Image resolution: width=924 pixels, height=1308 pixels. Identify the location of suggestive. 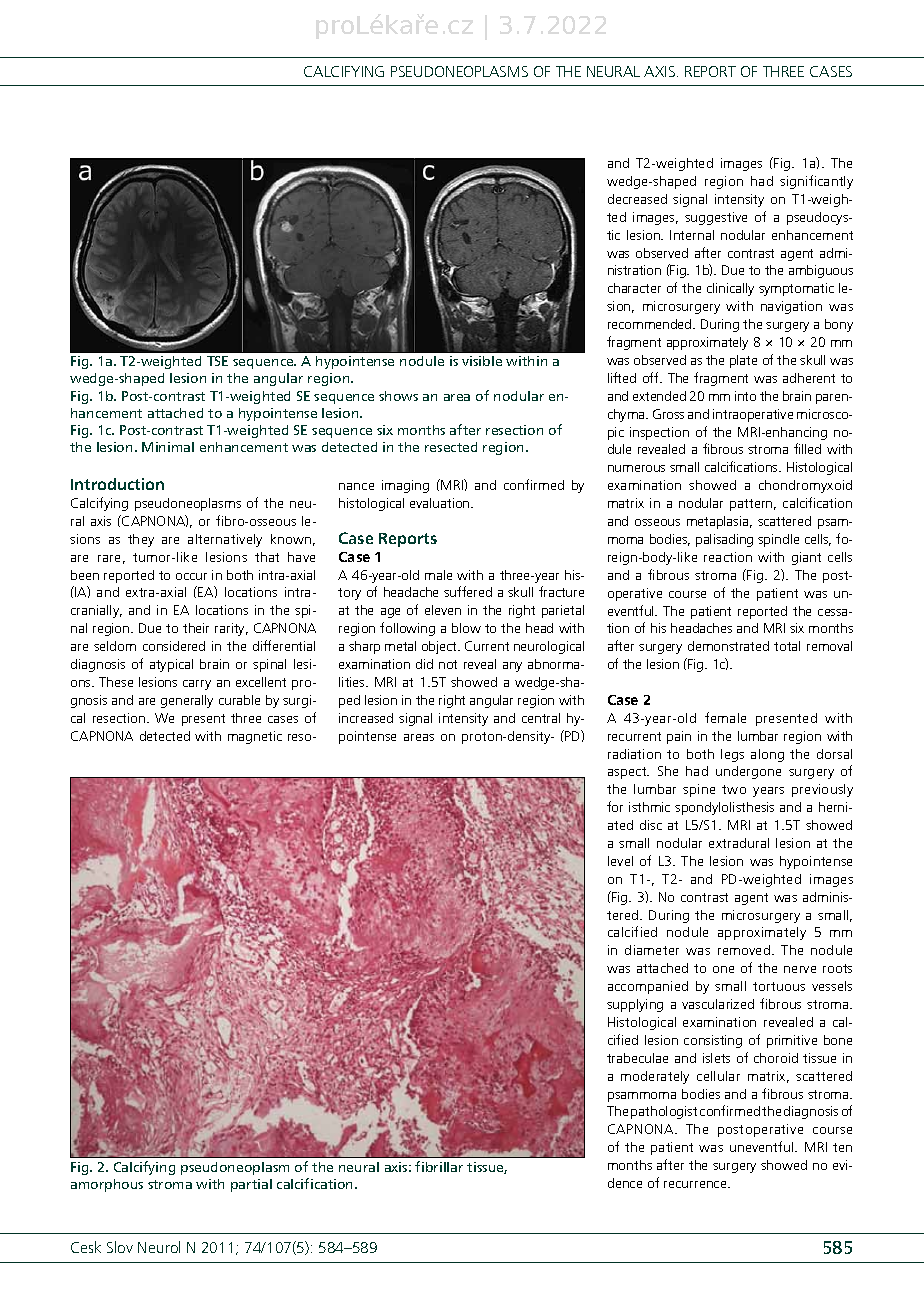
(716, 218).
